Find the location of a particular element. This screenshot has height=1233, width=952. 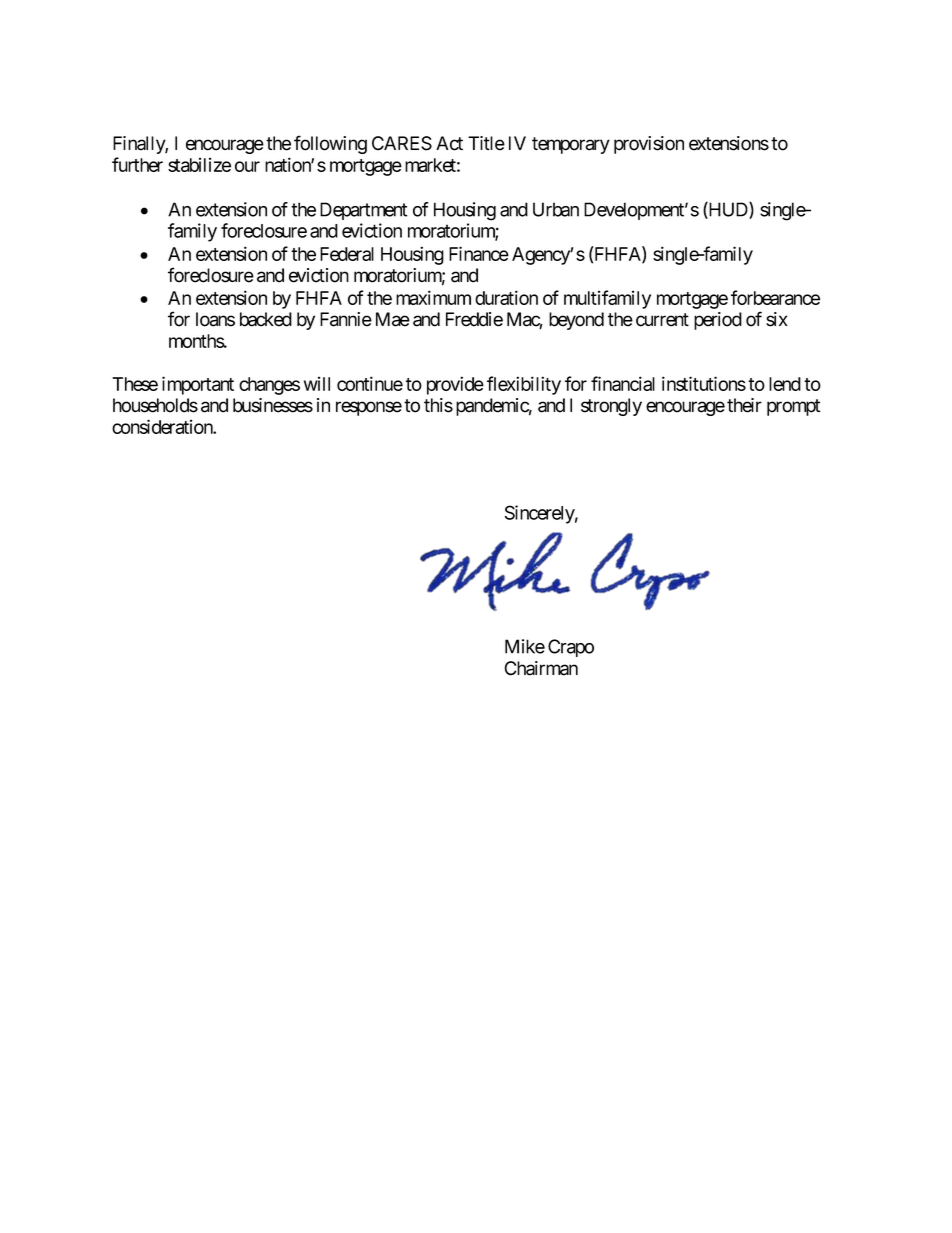

Chairman is located at coordinates (541, 668).
